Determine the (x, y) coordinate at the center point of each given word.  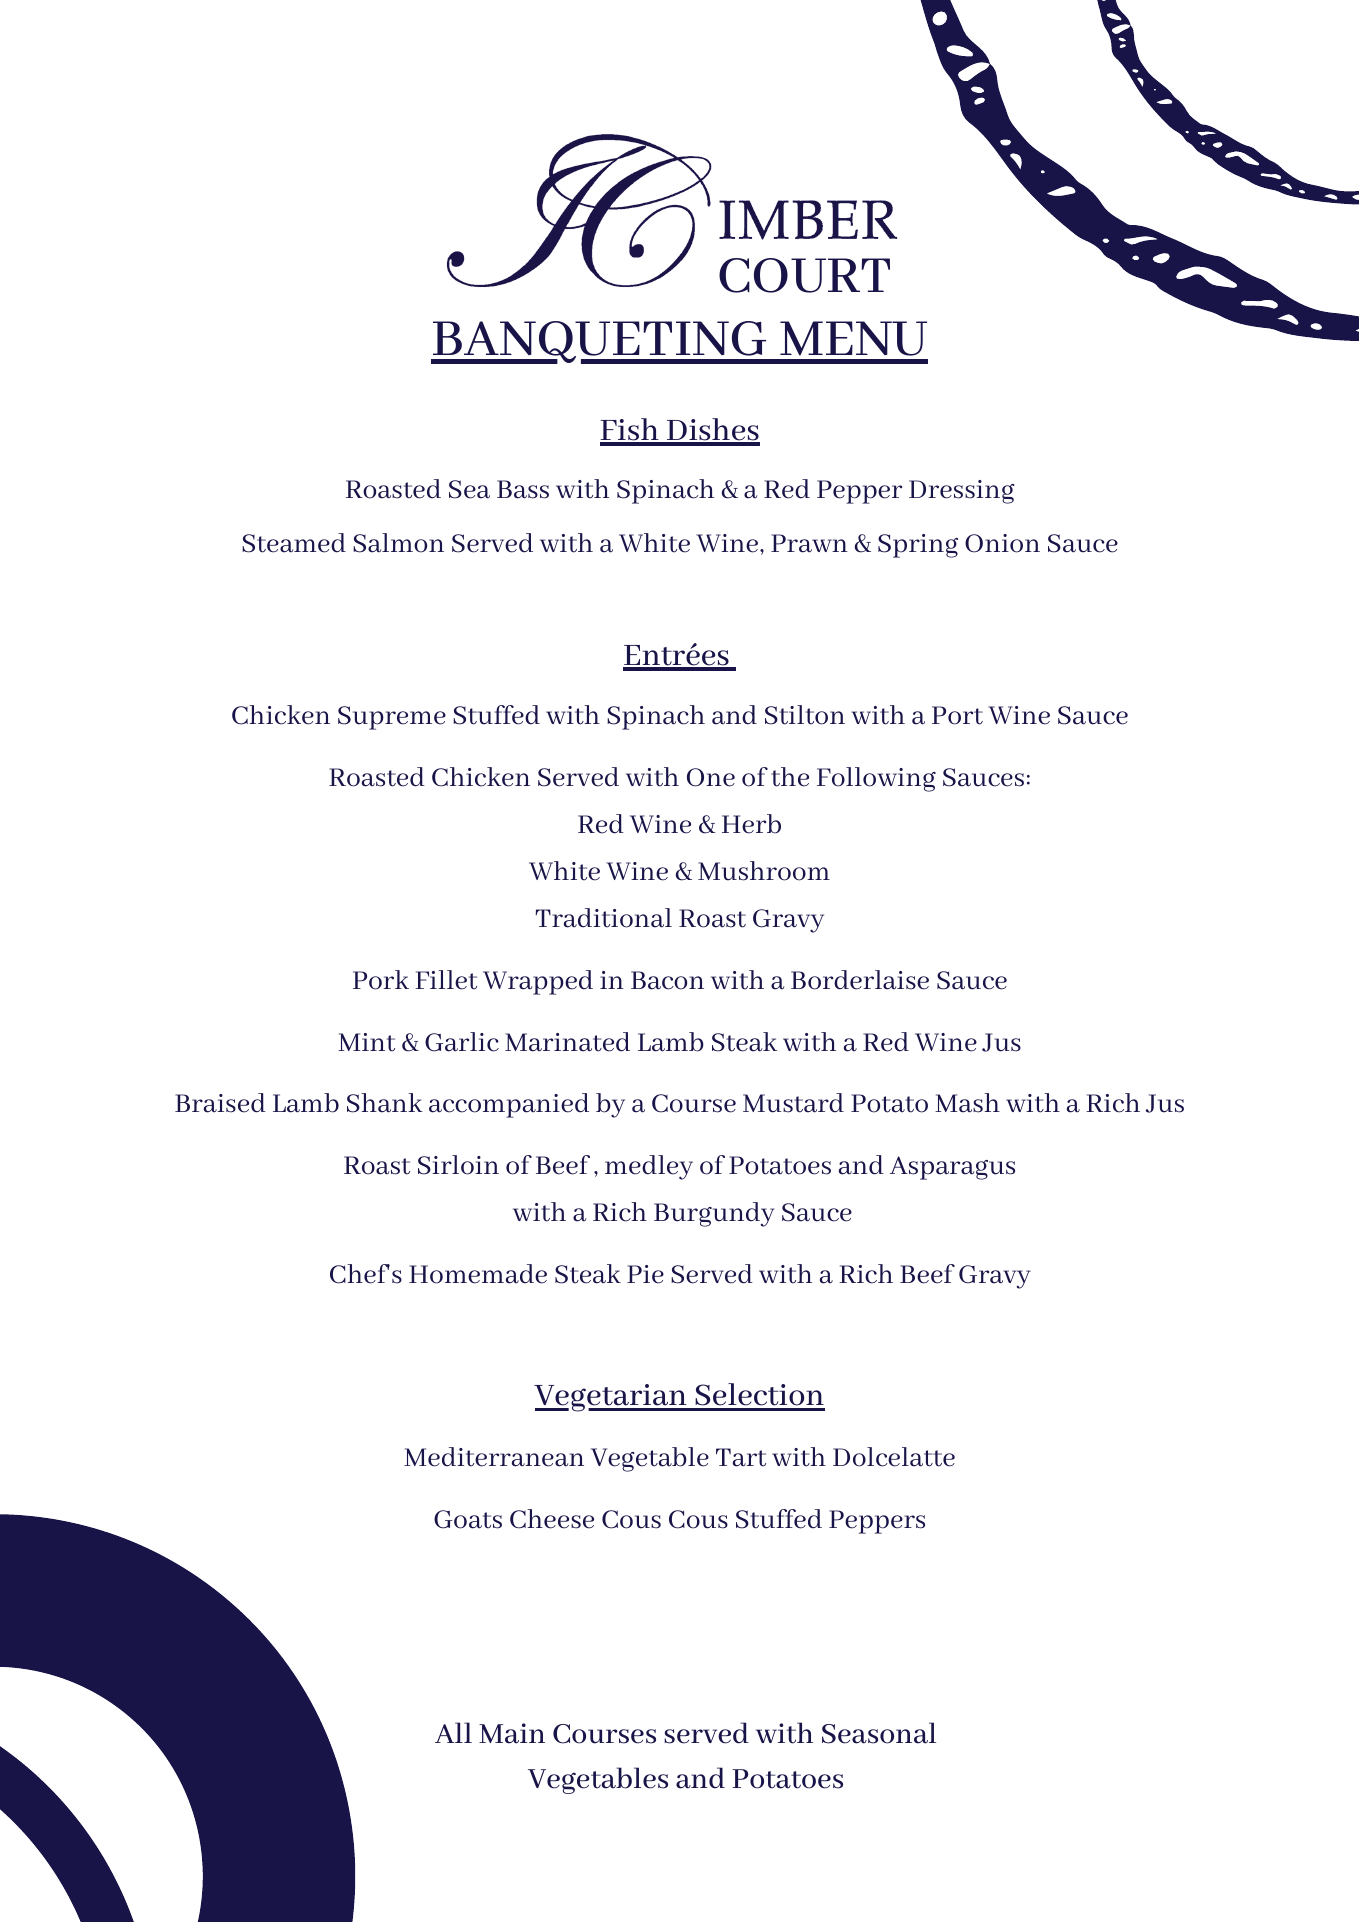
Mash (967, 1103)
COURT (804, 275)
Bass (523, 489)
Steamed (294, 543)
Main (512, 1733)
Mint (366, 1042)
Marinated (567, 1042)
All (453, 1732)
